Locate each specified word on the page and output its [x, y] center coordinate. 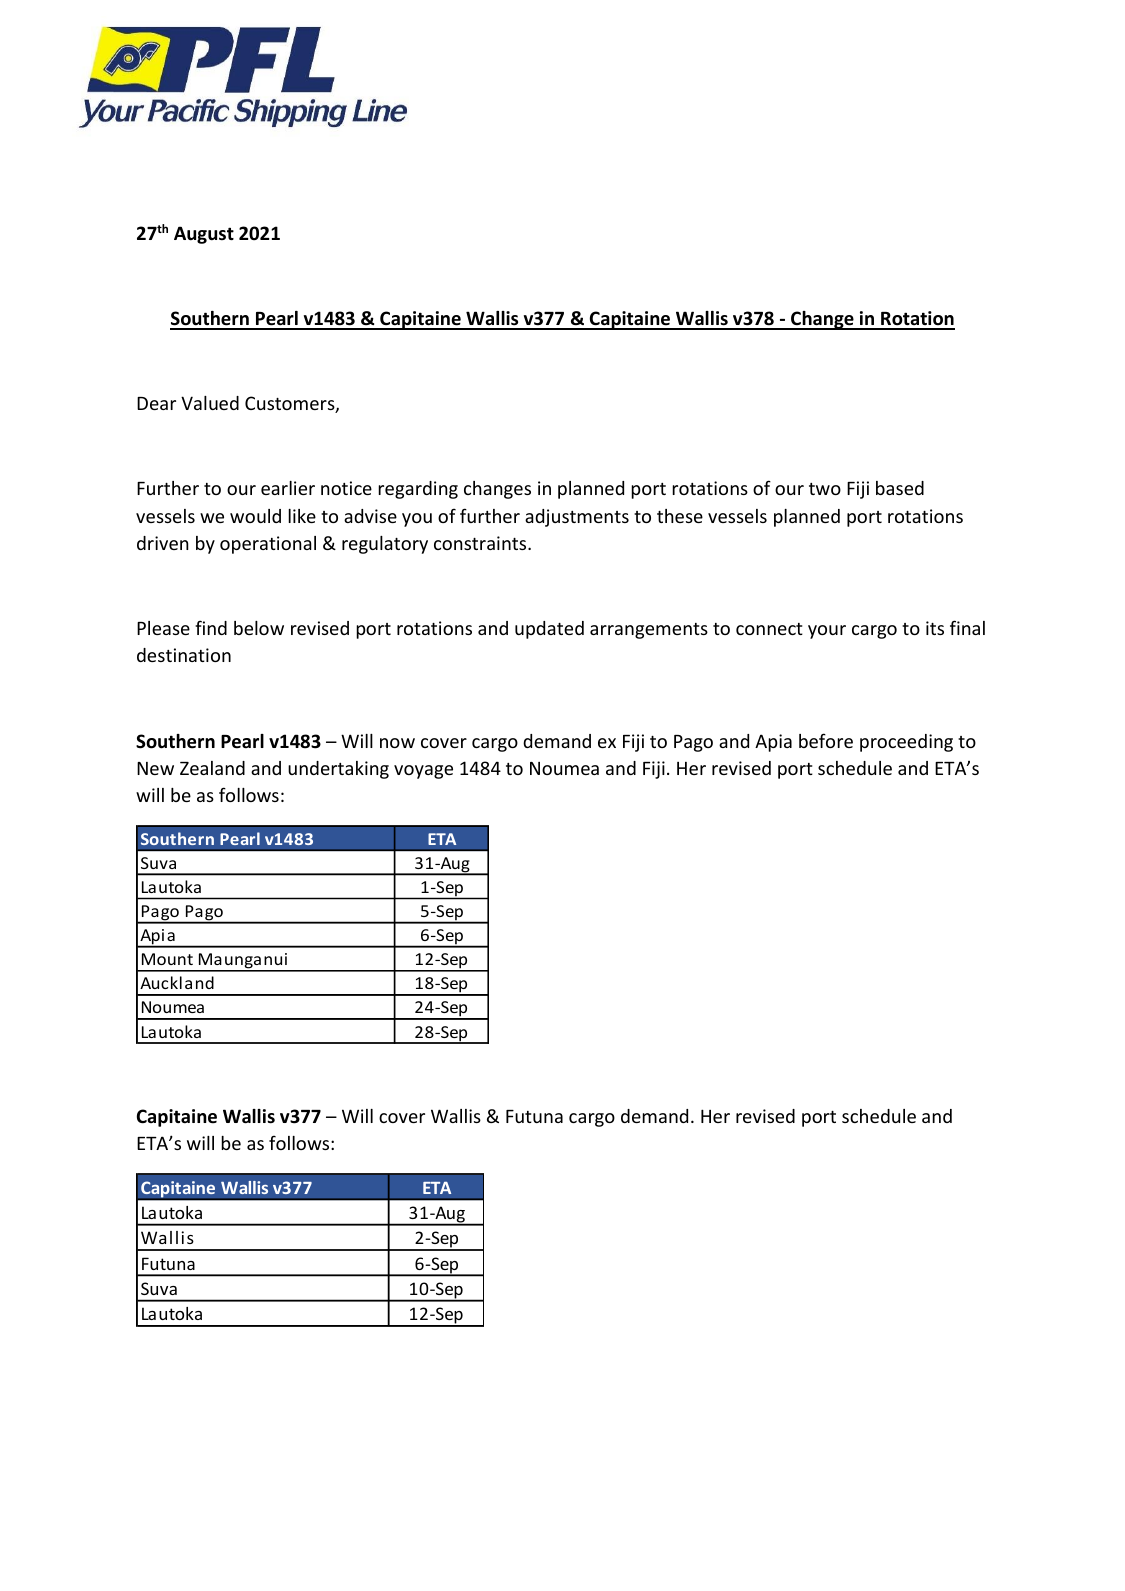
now [397, 743]
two [825, 489]
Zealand [212, 768]
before [826, 740]
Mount [167, 959]
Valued [210, 403]
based [900, 488]
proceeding [906, 743]
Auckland [177, 982]
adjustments [577, 518]
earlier [288, 488]
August [204, 235]
